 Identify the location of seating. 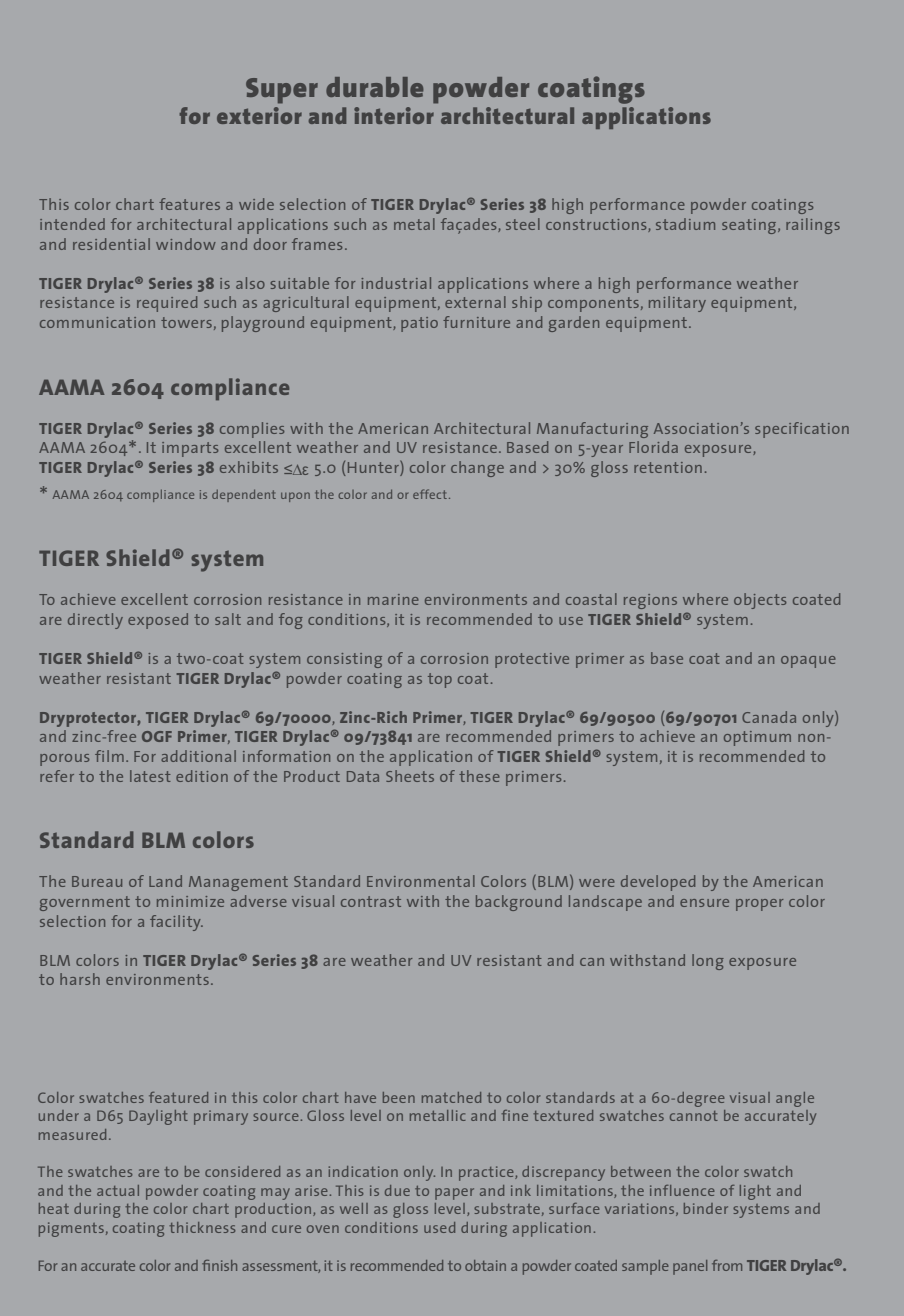
(750, 226).
